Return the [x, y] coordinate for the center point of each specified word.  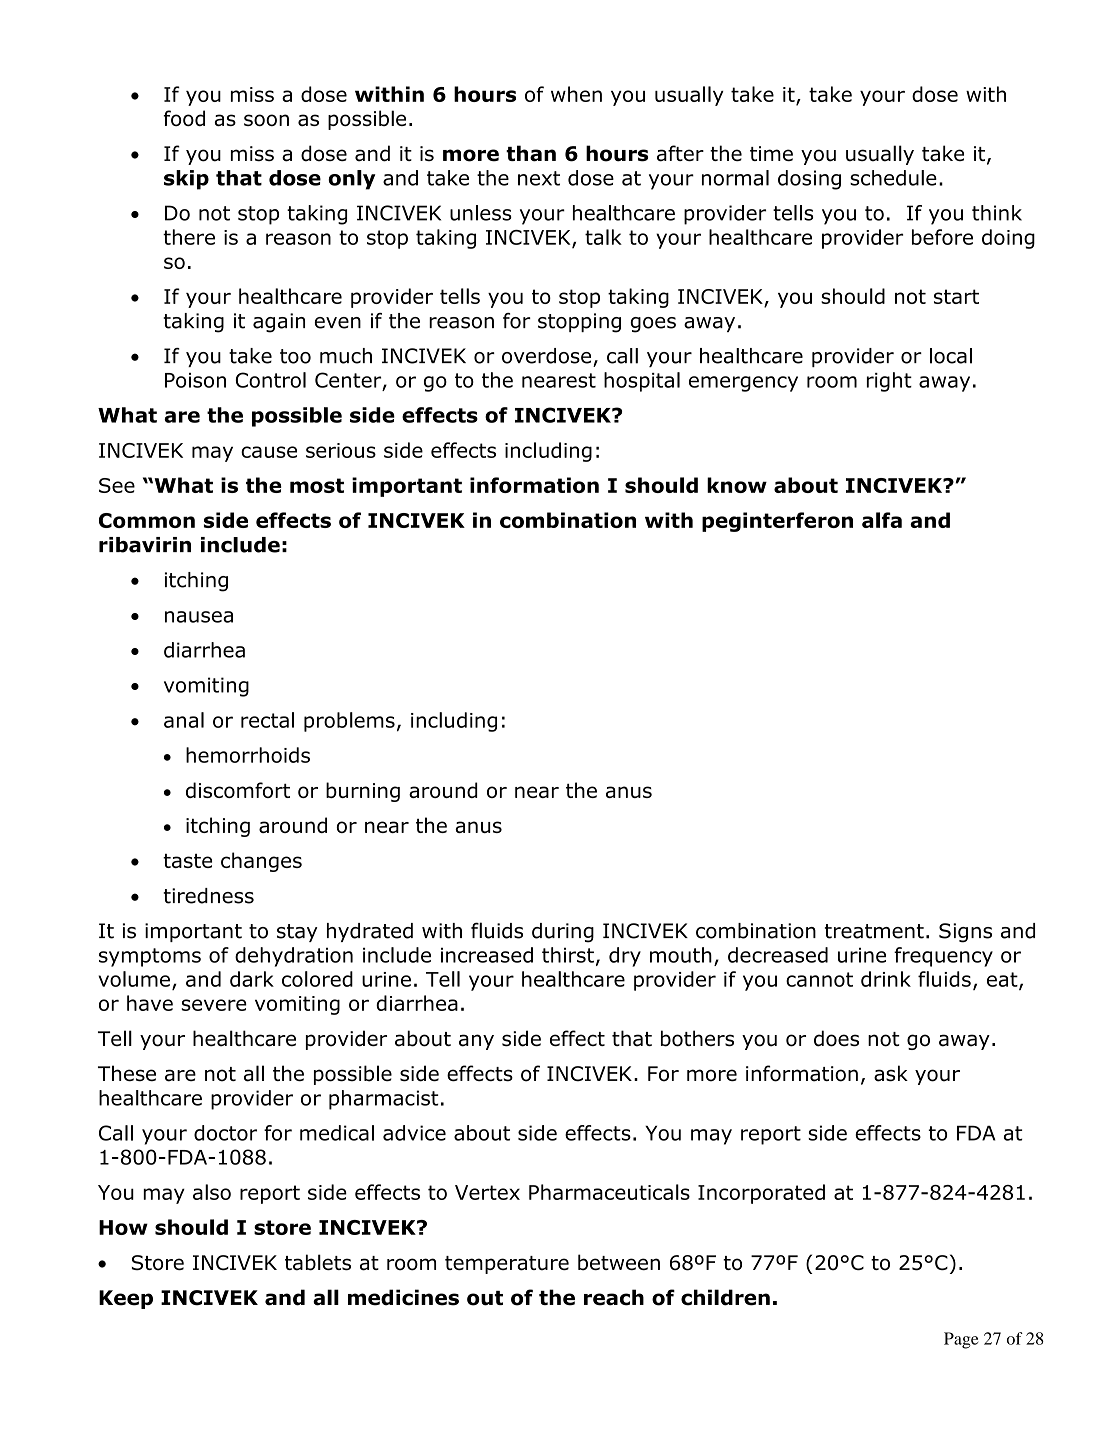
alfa [882, 520]
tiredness [208, 896]
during [563, 933]
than [531, 153]
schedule [893, 178]
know [737, 485]
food [184, 118]
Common [147, 520]
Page [961, 1340]
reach [614, 1297]
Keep [126, 1299]
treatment [874, 931]
